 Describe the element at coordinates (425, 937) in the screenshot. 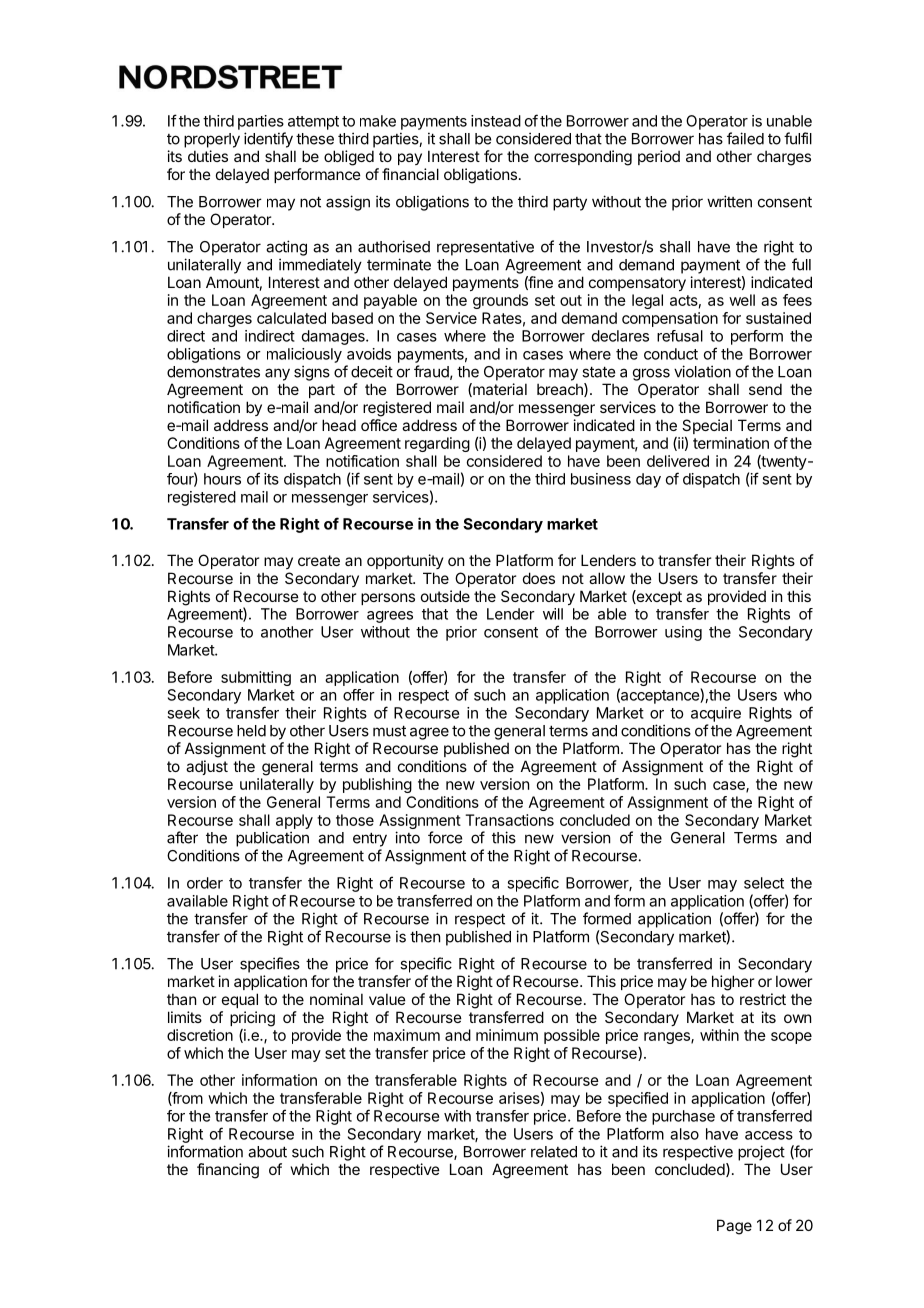

I see `then` at that location.
